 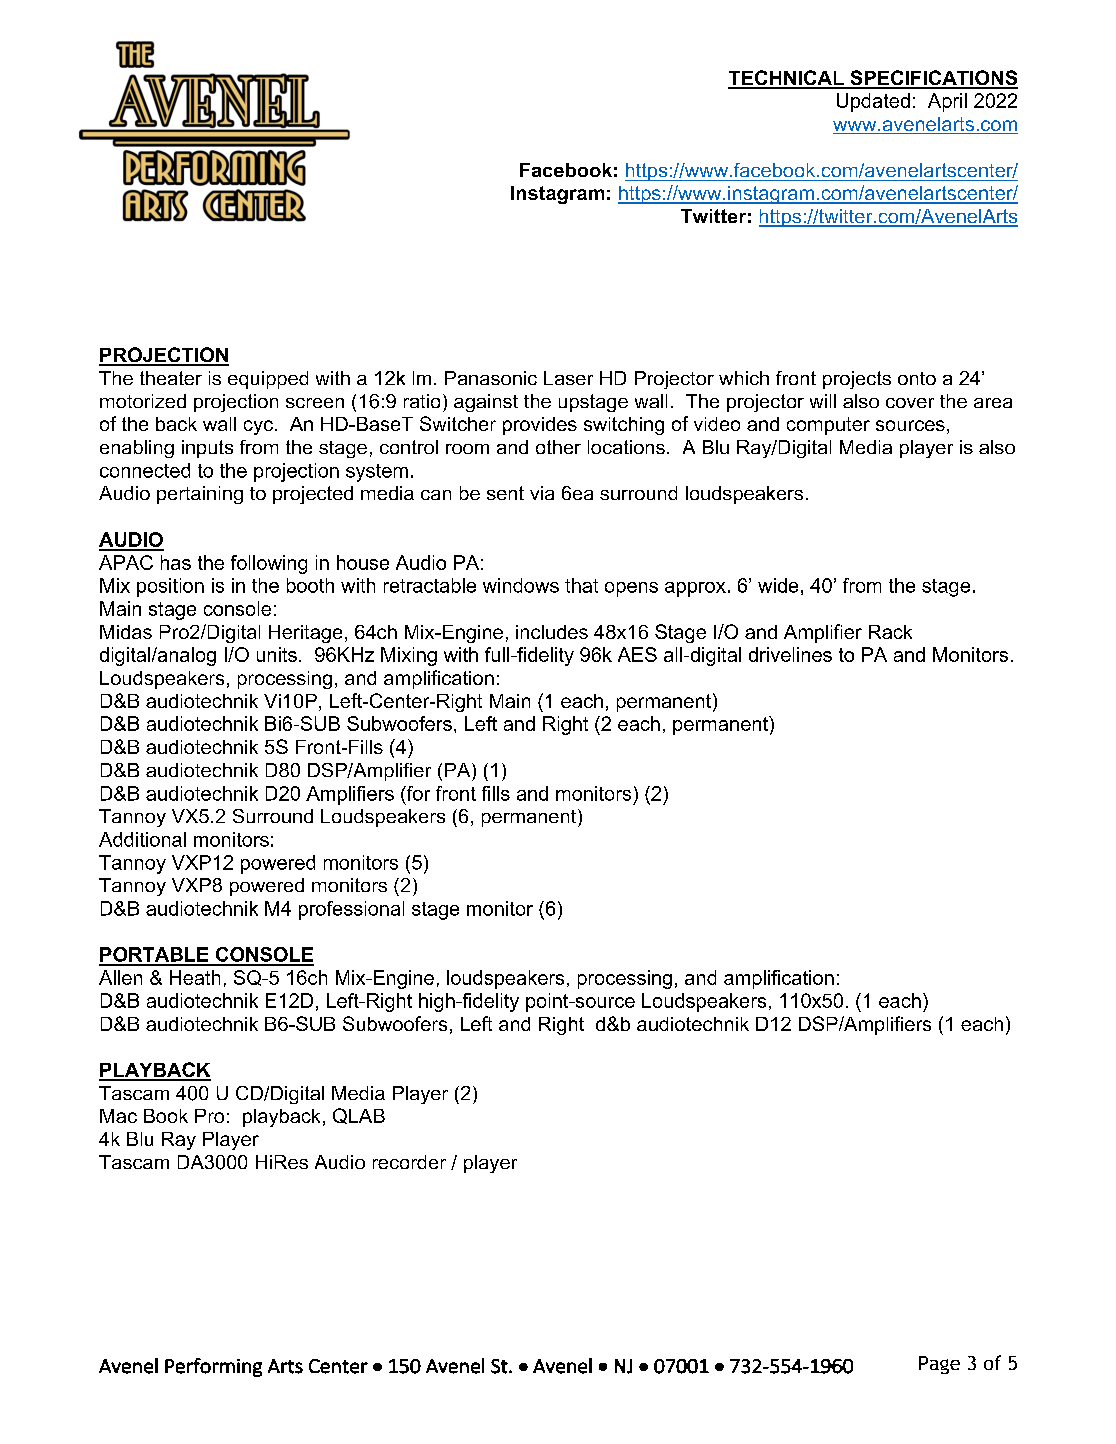 What do you see at coordinates (873, 102) in the image?
I see `Updated` at bounding box center [873, 102].
